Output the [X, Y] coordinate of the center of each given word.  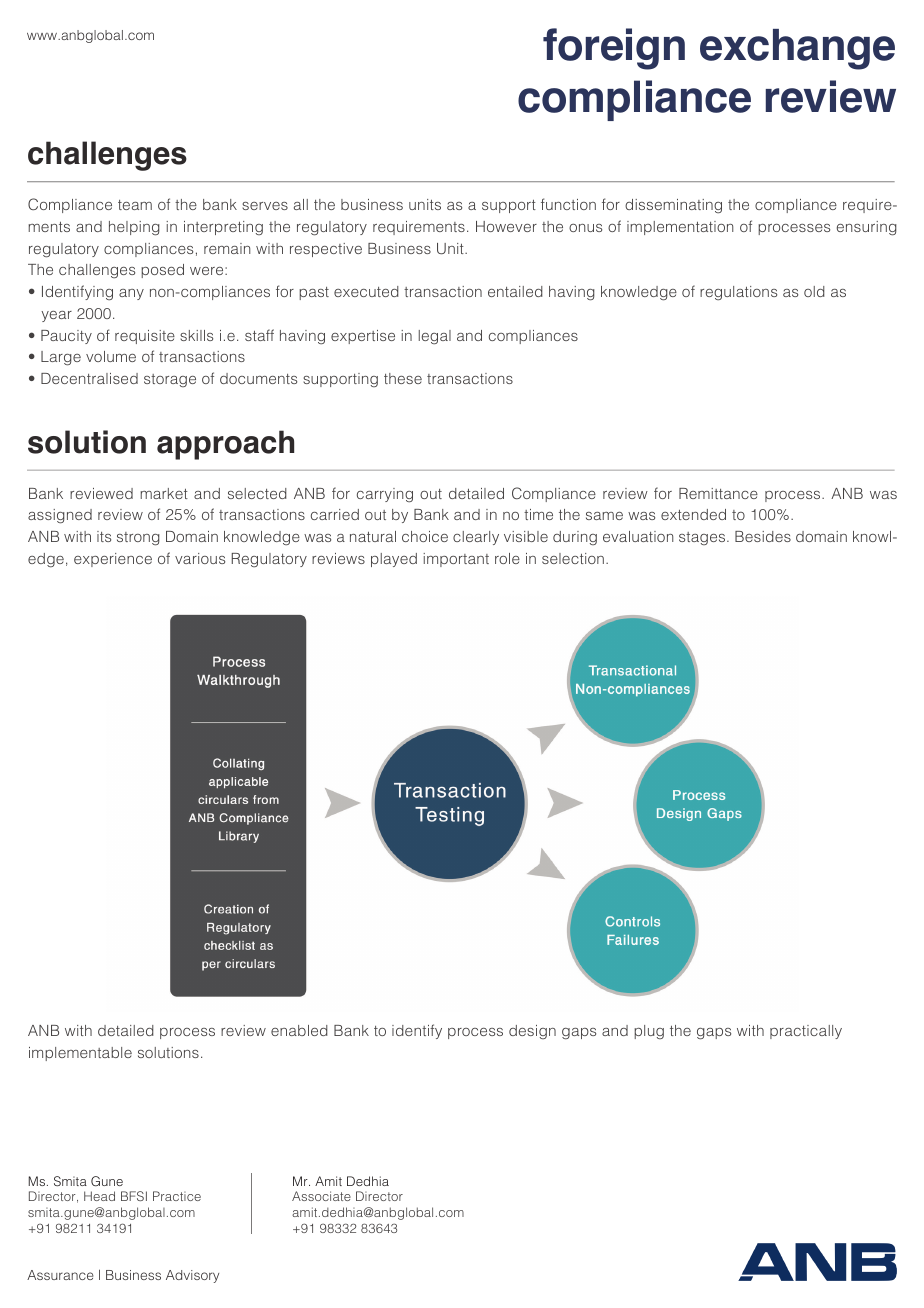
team [135, 205]
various [200, 558]
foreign [614, 49]
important [456, 560]
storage [170, 380]
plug [649, 1032]
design [532, 1032]
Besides [763, 536]
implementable [80, 1054]
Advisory [192, 1276]
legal [435, 337]
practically [806, 1032]
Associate [321, 1196]
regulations [738, 293]
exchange [797, 49]
